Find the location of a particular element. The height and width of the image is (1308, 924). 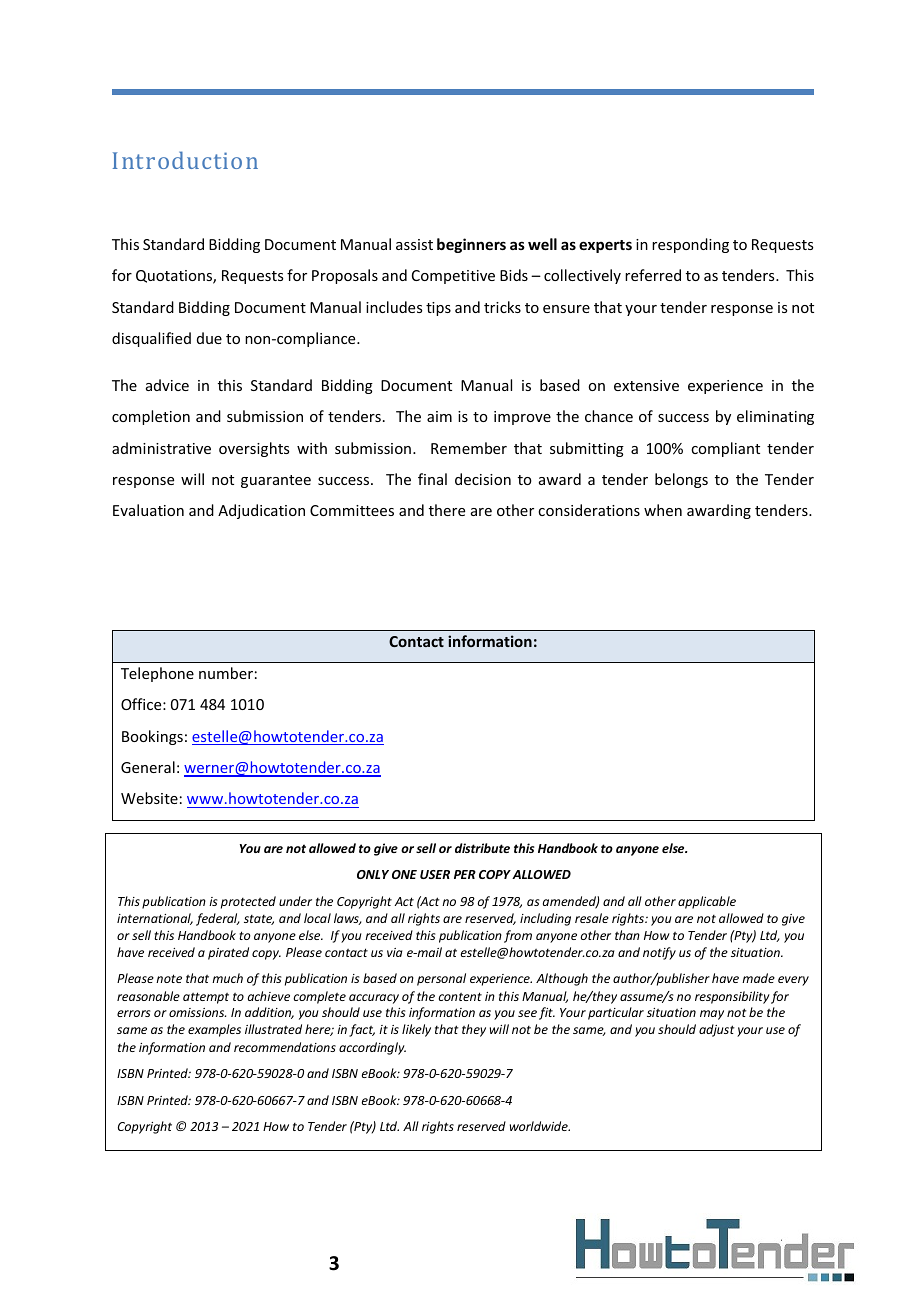

worldwide is located at coordinates (540, 1126).
